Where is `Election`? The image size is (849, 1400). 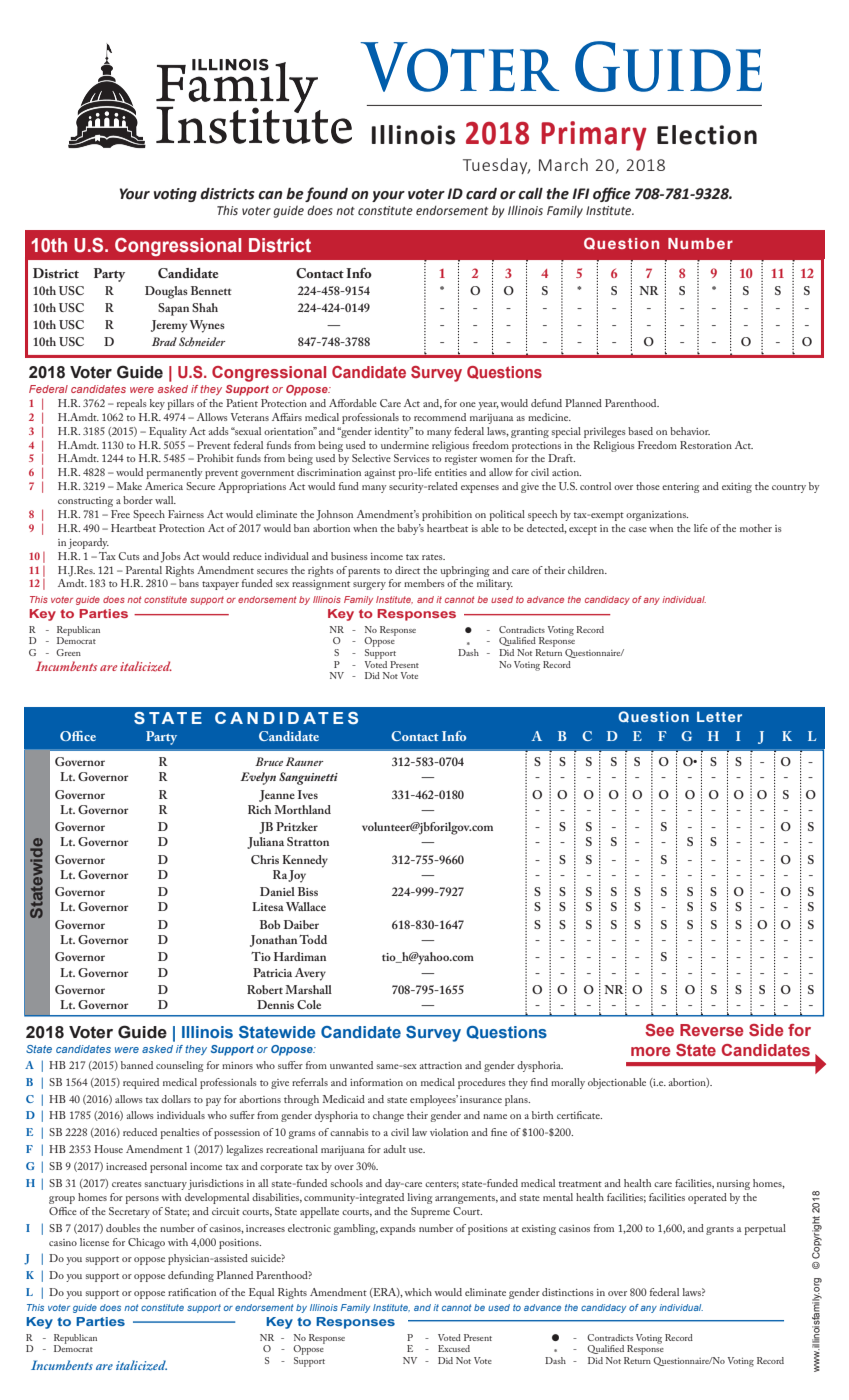 Election is located at coordinates (707, 135).
